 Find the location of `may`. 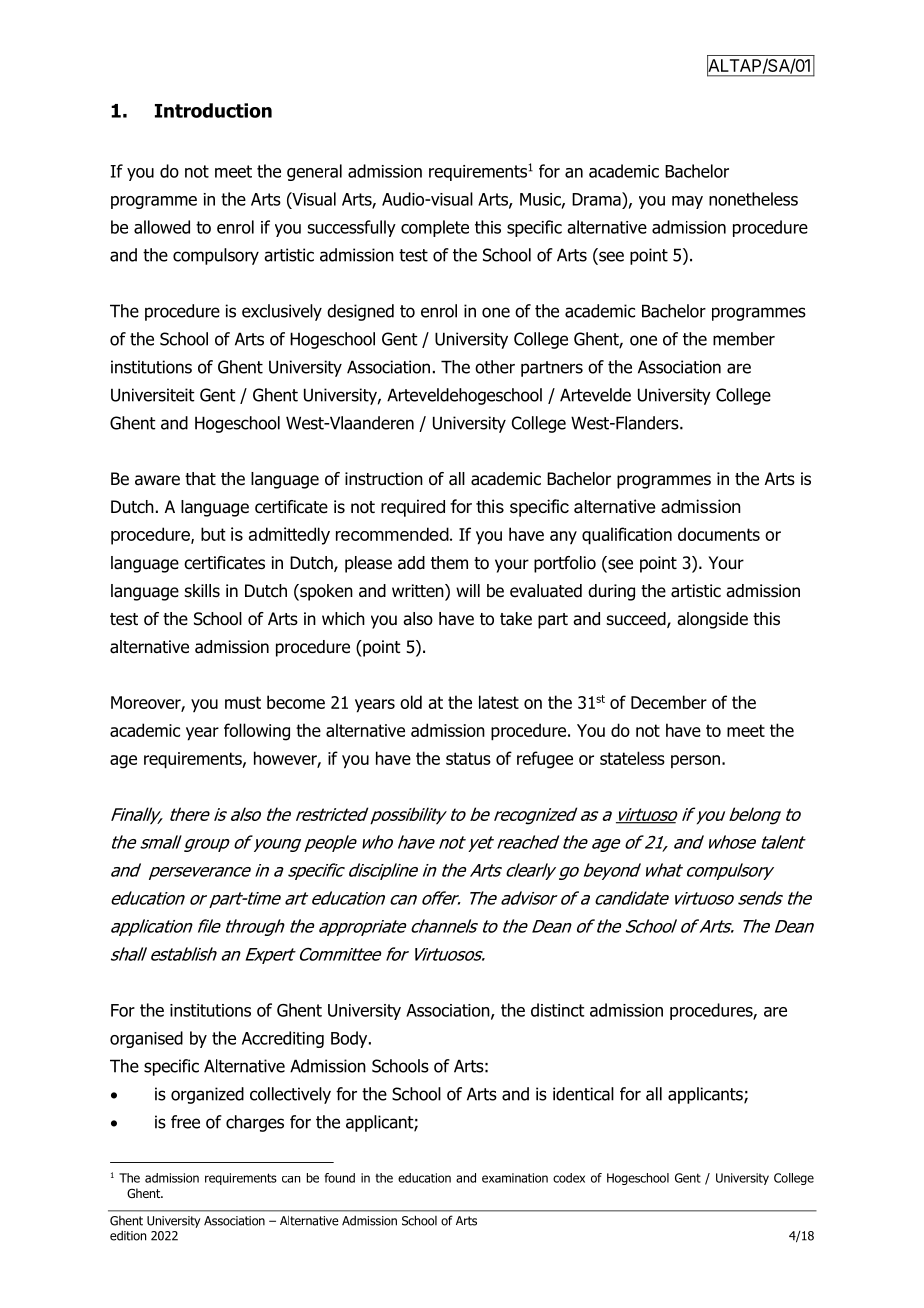

may is located at coordinates (687, 202).
